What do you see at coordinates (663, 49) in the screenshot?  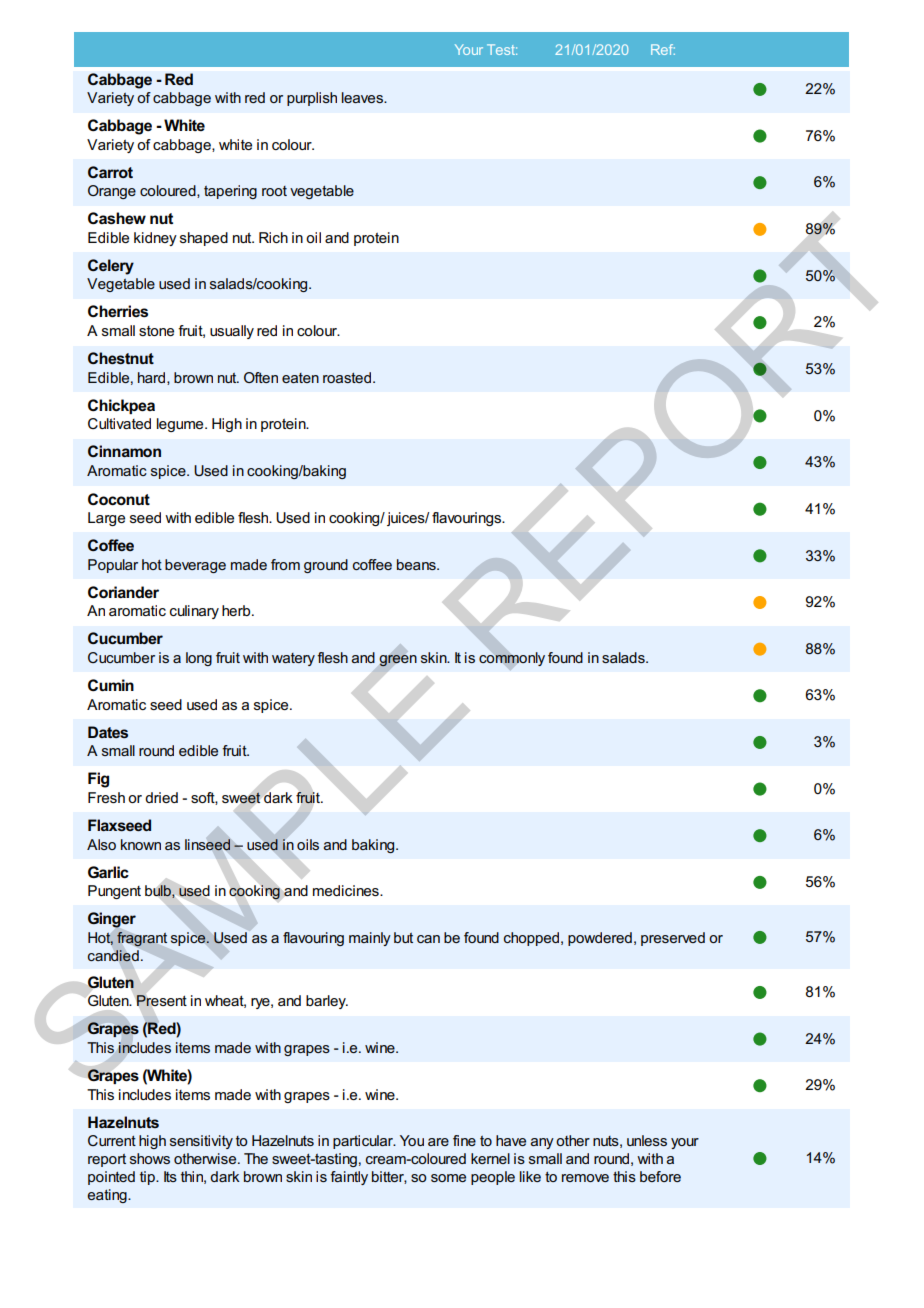 I see `Ref` at bounding box center [663, 49].
